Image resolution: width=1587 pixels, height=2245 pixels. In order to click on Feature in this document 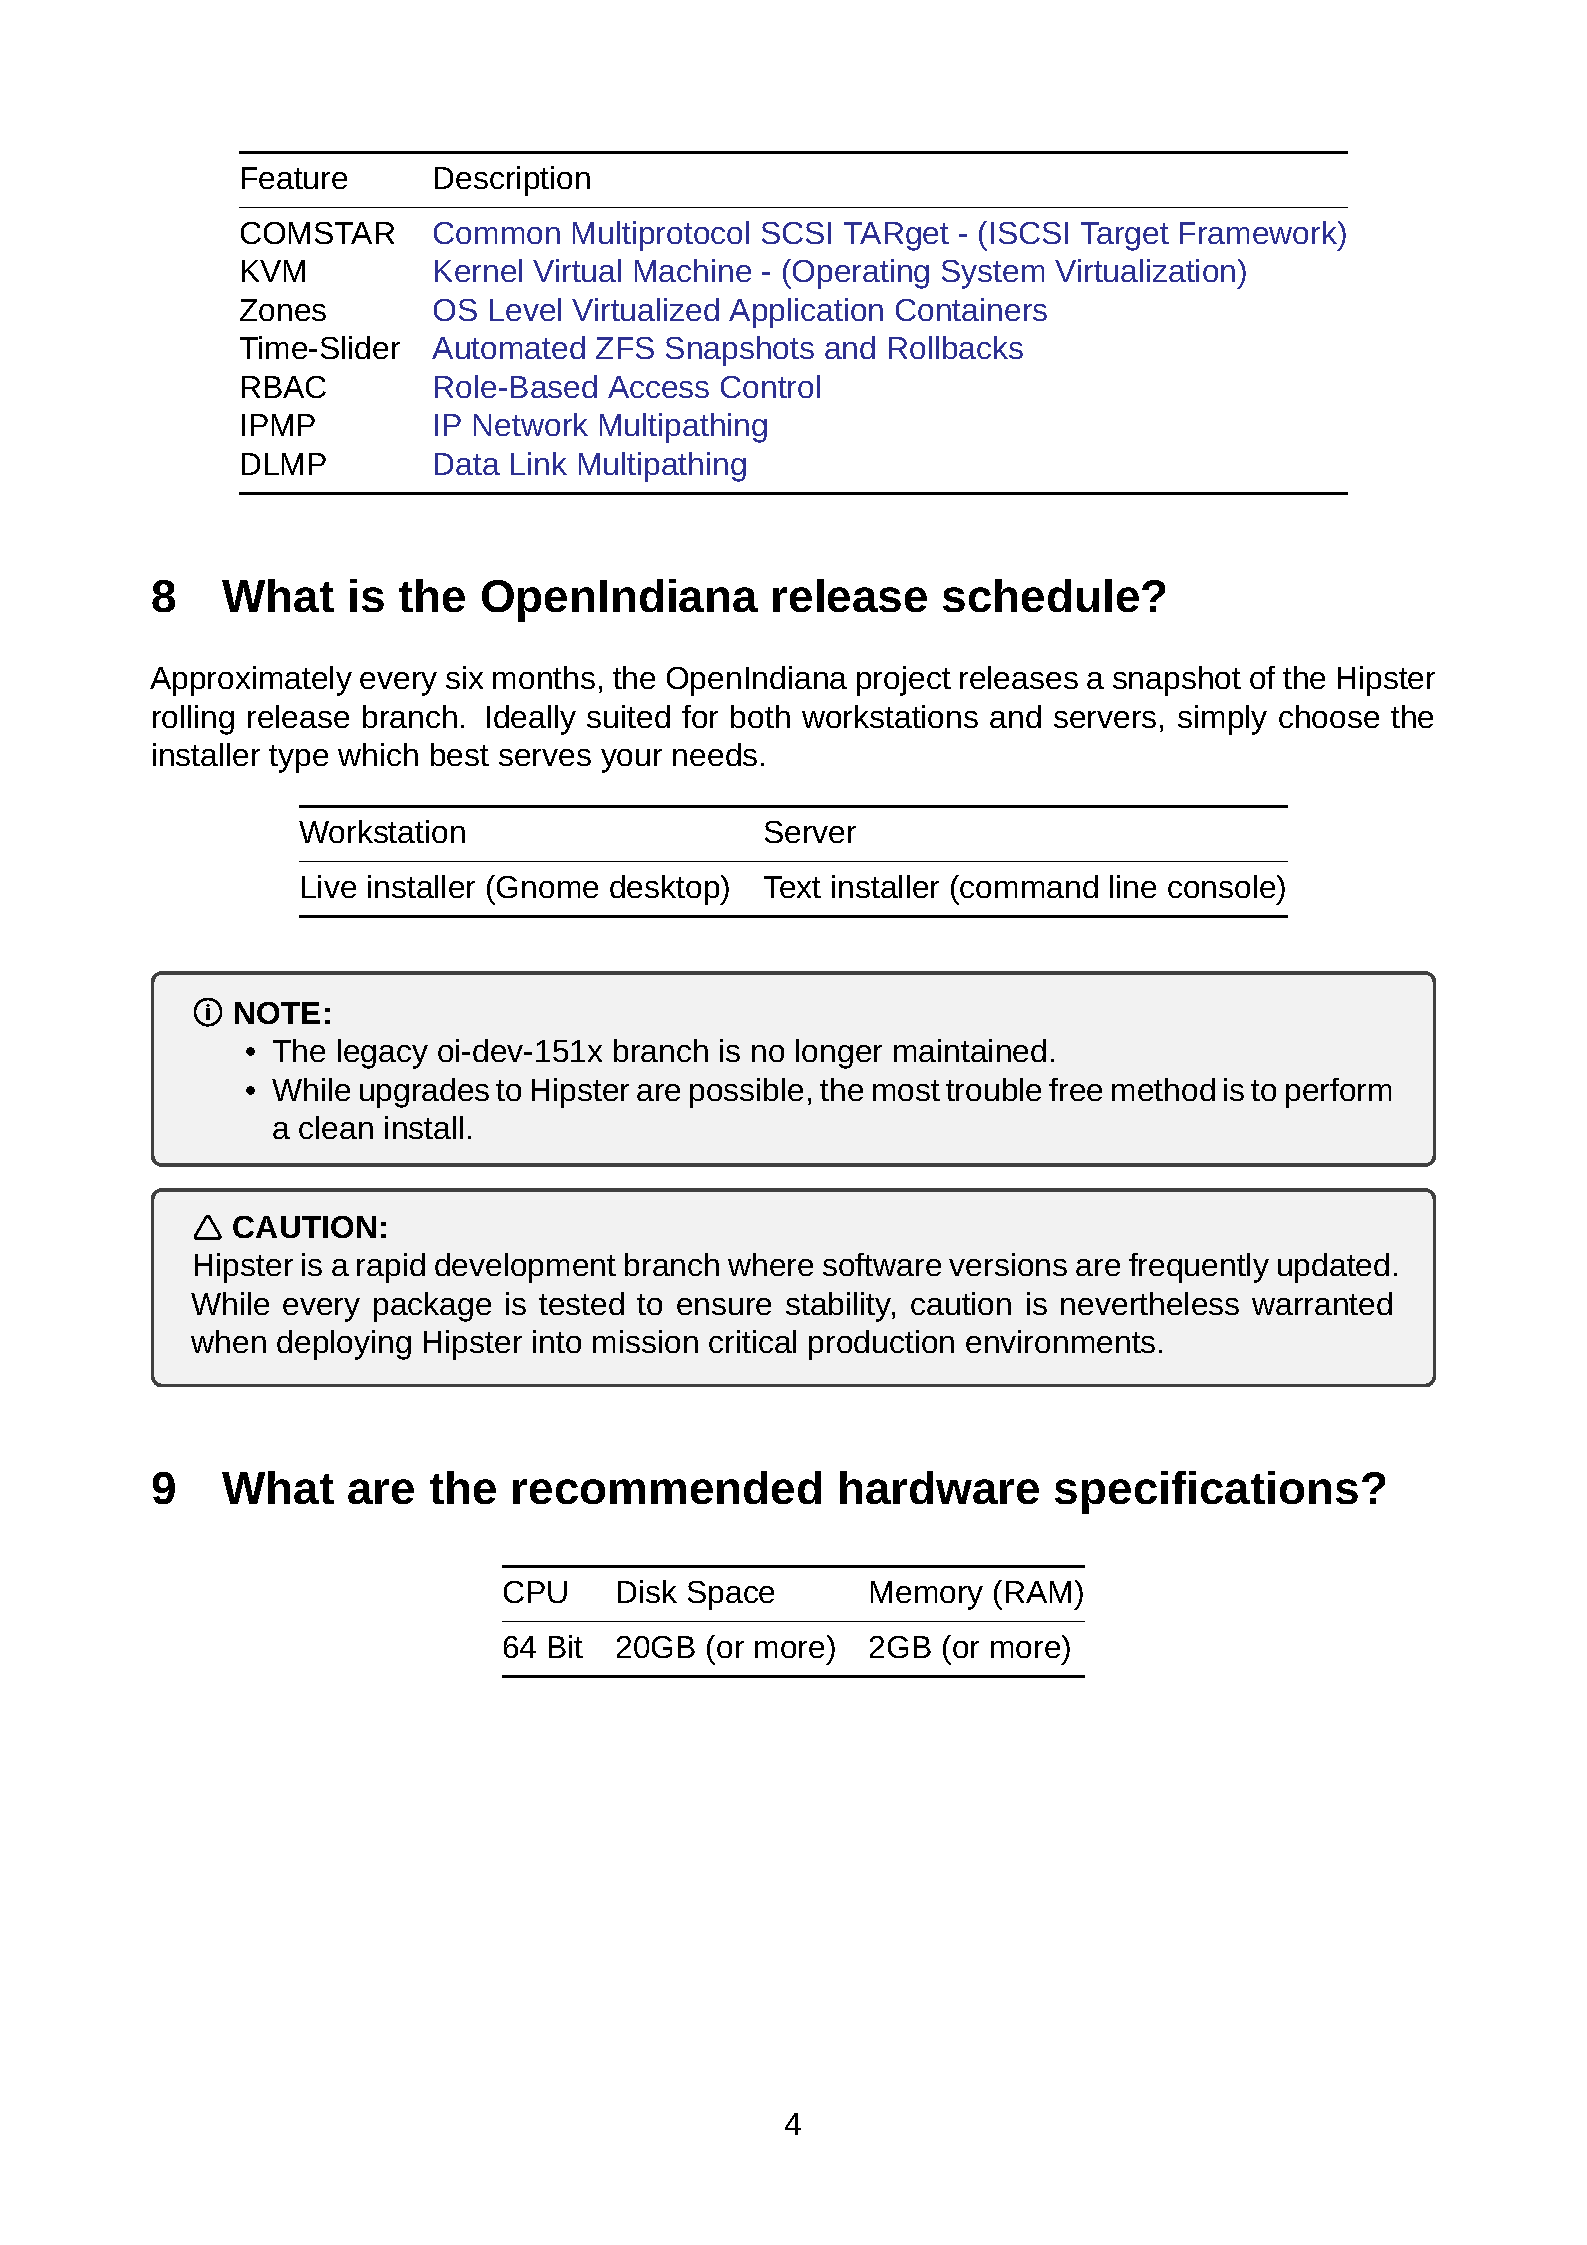, I will do `click(294, 178)`.
